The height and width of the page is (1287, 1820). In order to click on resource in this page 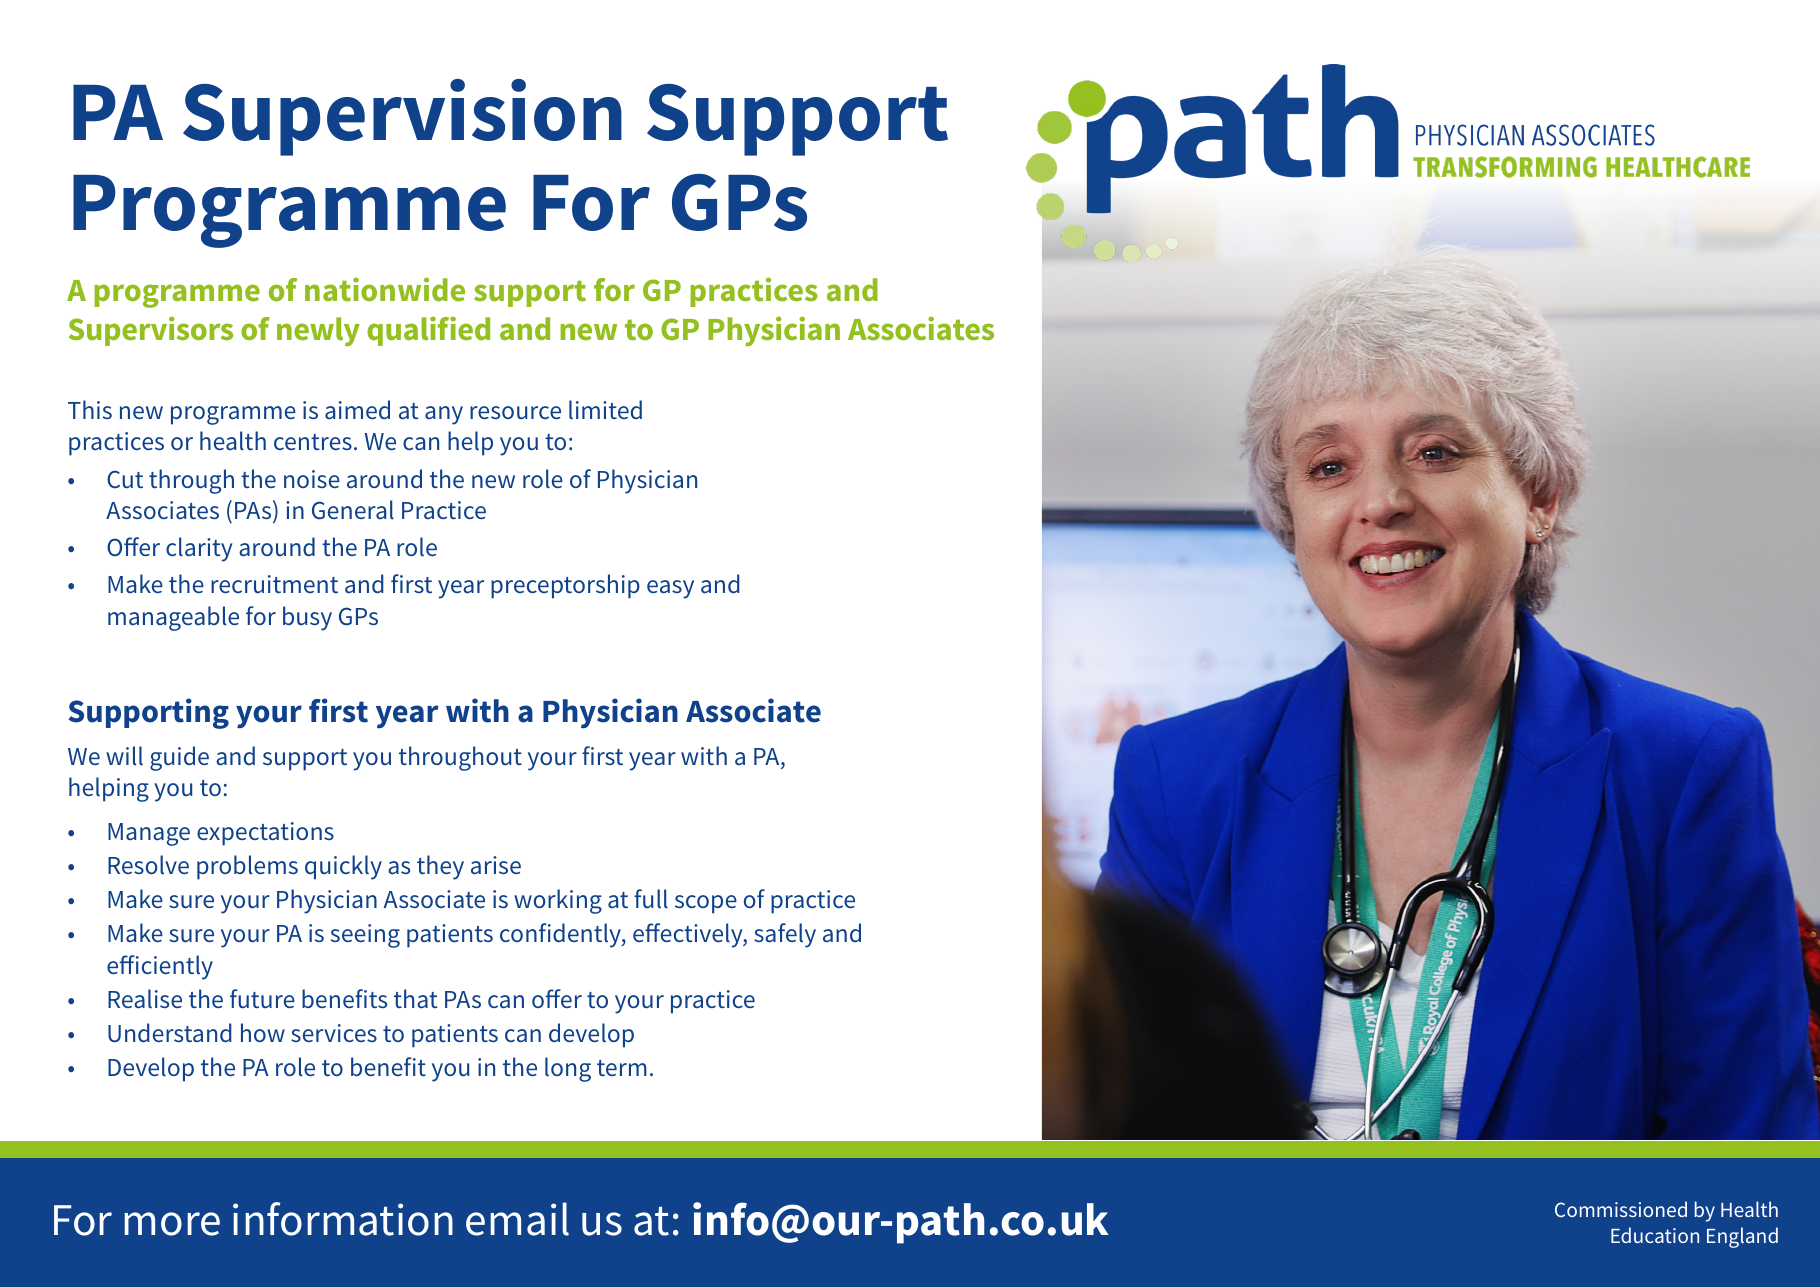, I will do `click(515, 413)`.
